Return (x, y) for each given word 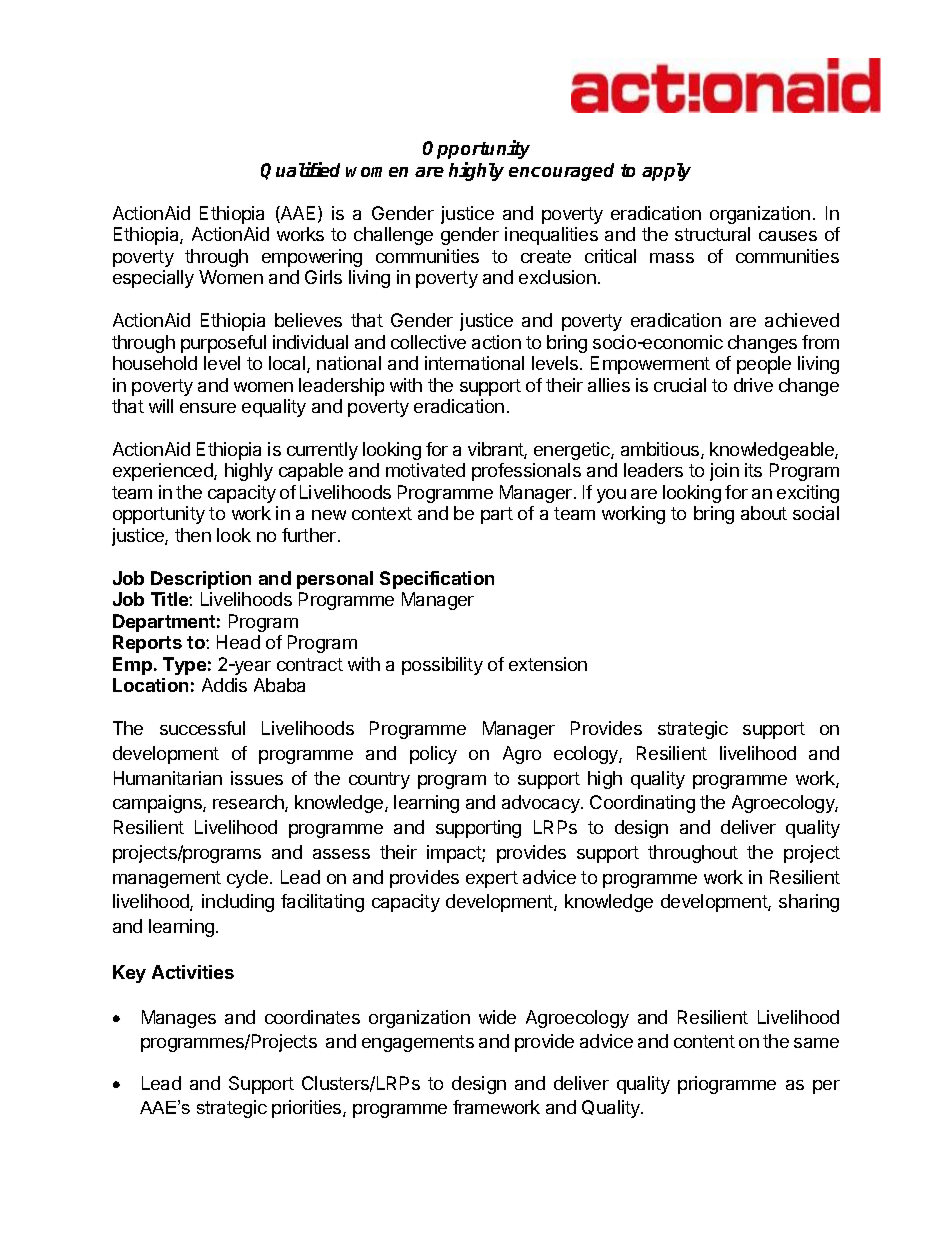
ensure (208, 408)
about (764, 513)
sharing (809, 903)
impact (455, 854)
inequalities (551, 236)
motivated (425, 470)
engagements (418, 1043)
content (704, 1041)
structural (712, 234)
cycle (249, 879)
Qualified (300, 171)
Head (238, 642)
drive (753, 385)
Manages (179, 1019)
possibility (442, 666)
